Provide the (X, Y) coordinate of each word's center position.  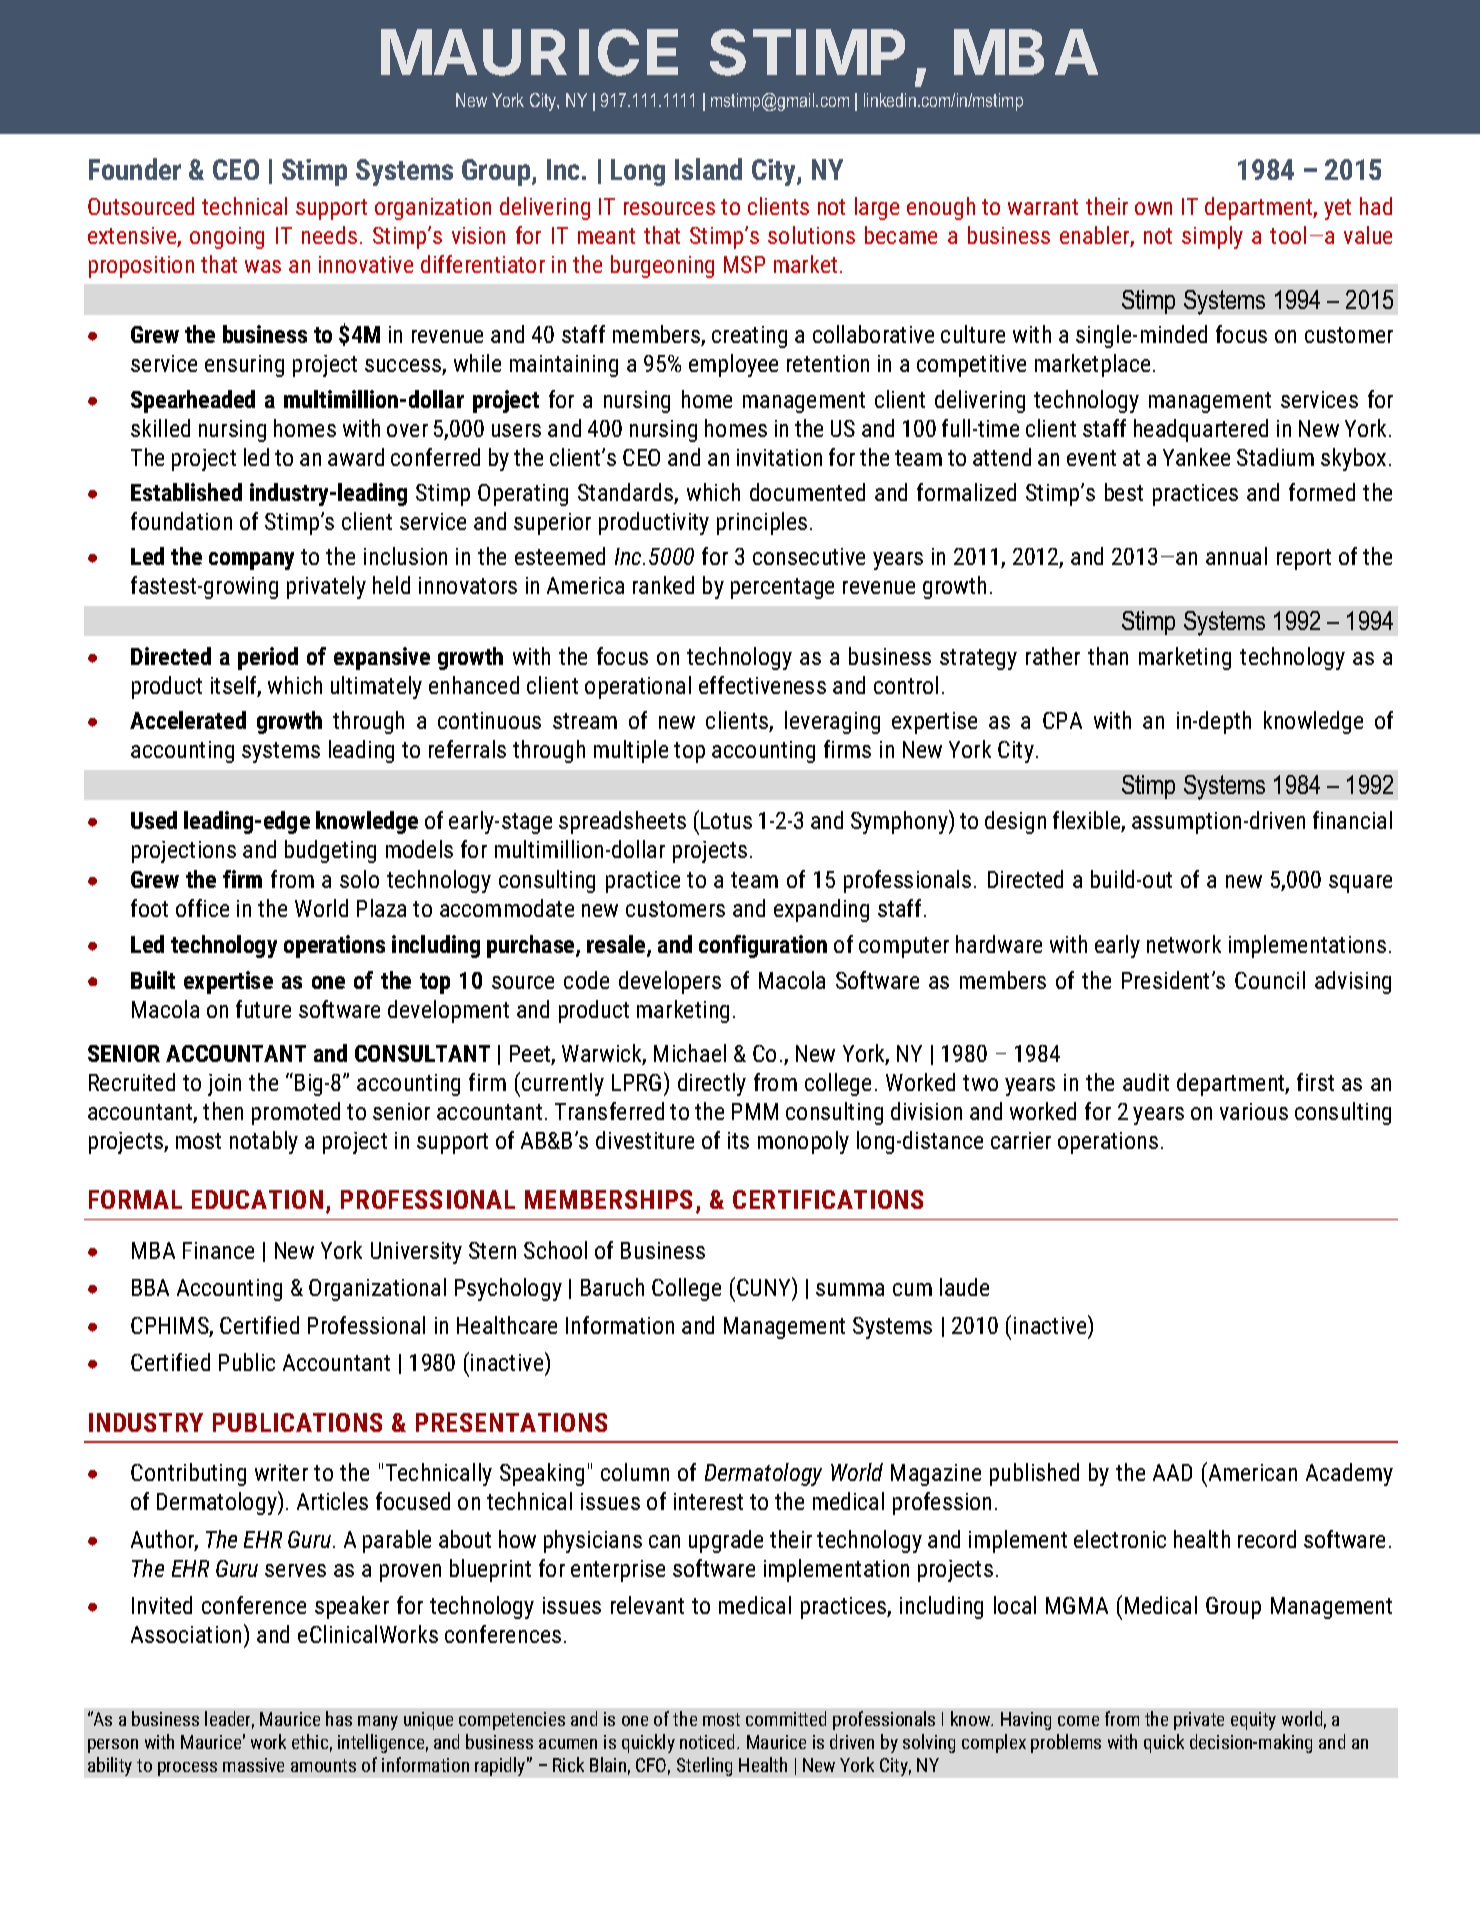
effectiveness (762, 685)
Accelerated (188, 720)
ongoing (227, 238)
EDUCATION (257, 1199)
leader (229, 1720)
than (1108, 656)
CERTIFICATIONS (828, 1199)
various (1254, 1111)
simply (1212, 237)
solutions (811, 235)
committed (786, 1718)
